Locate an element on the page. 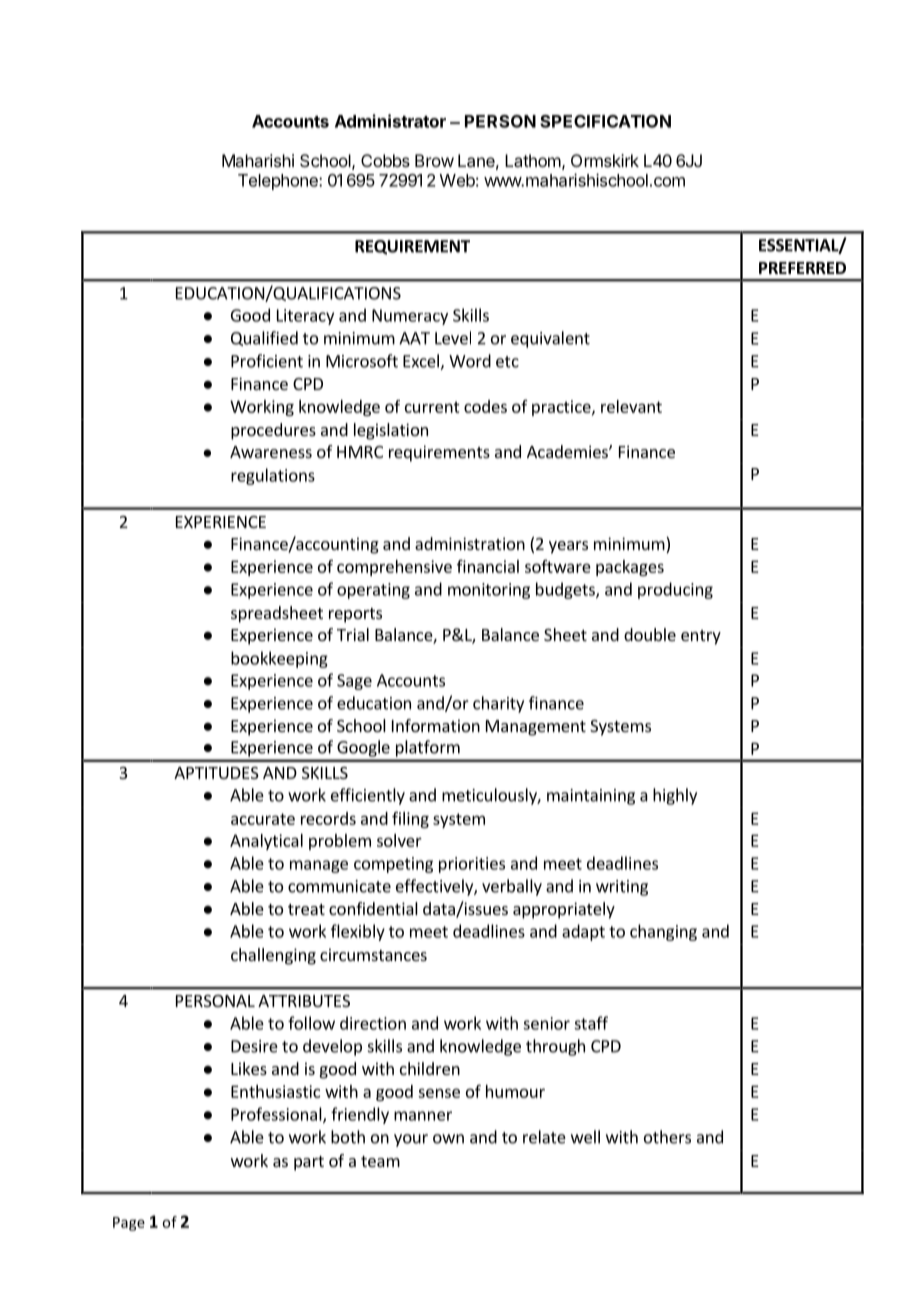  Analytical is located at coordinates (266, 842).
